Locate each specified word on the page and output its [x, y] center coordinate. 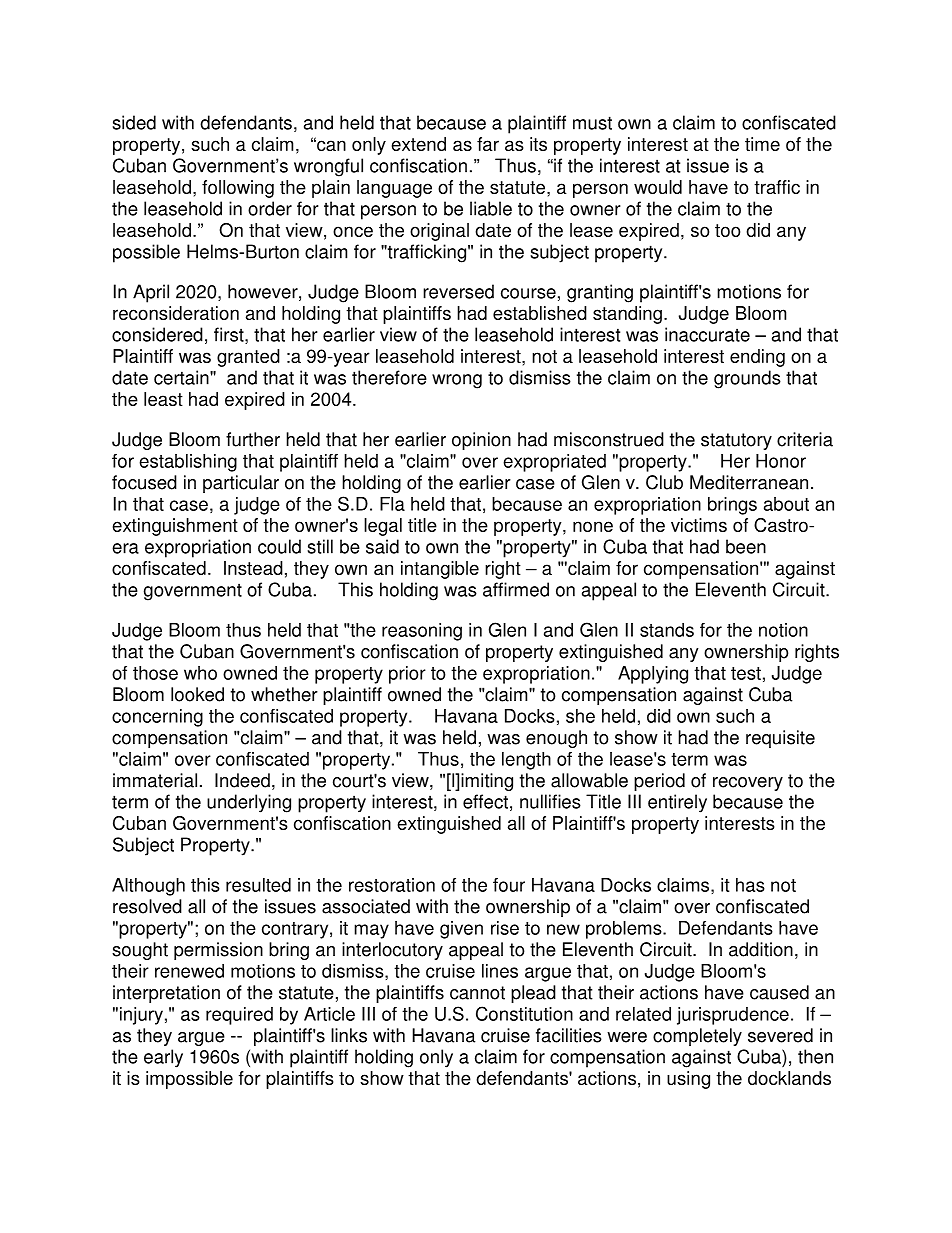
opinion [481, 441]
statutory [736, 441]
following [238, 189]
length [526, 761]
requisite [780, 739]
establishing [188, 463]
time [762, 144]
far [488, 144]
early [163, 1058]
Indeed [242, 780]
